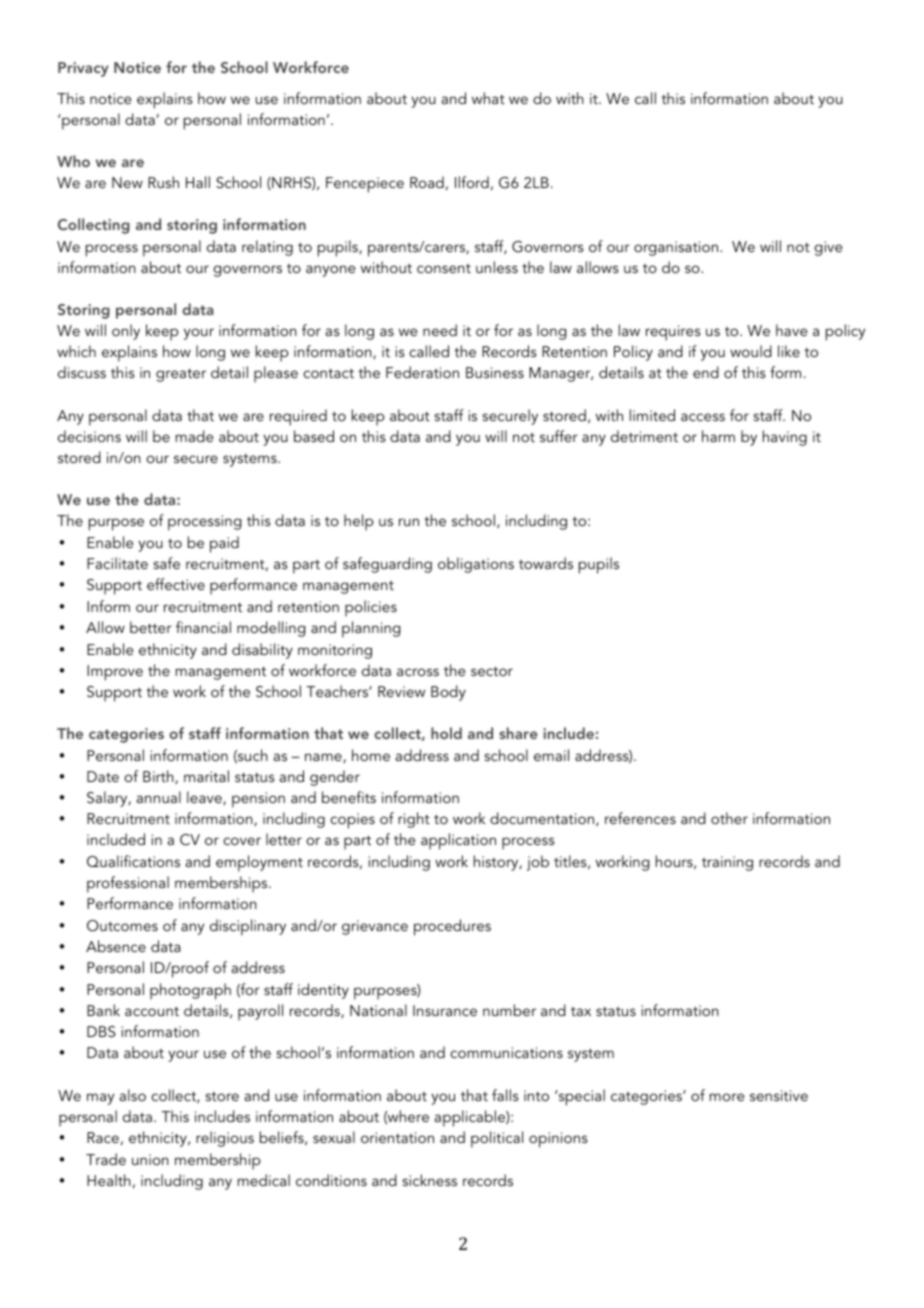 Image resolution: width=924 pixels, height=1308 pixels. Describe the element at coordinates (150, 1159) in the screenshot. I see `union` at that location.
